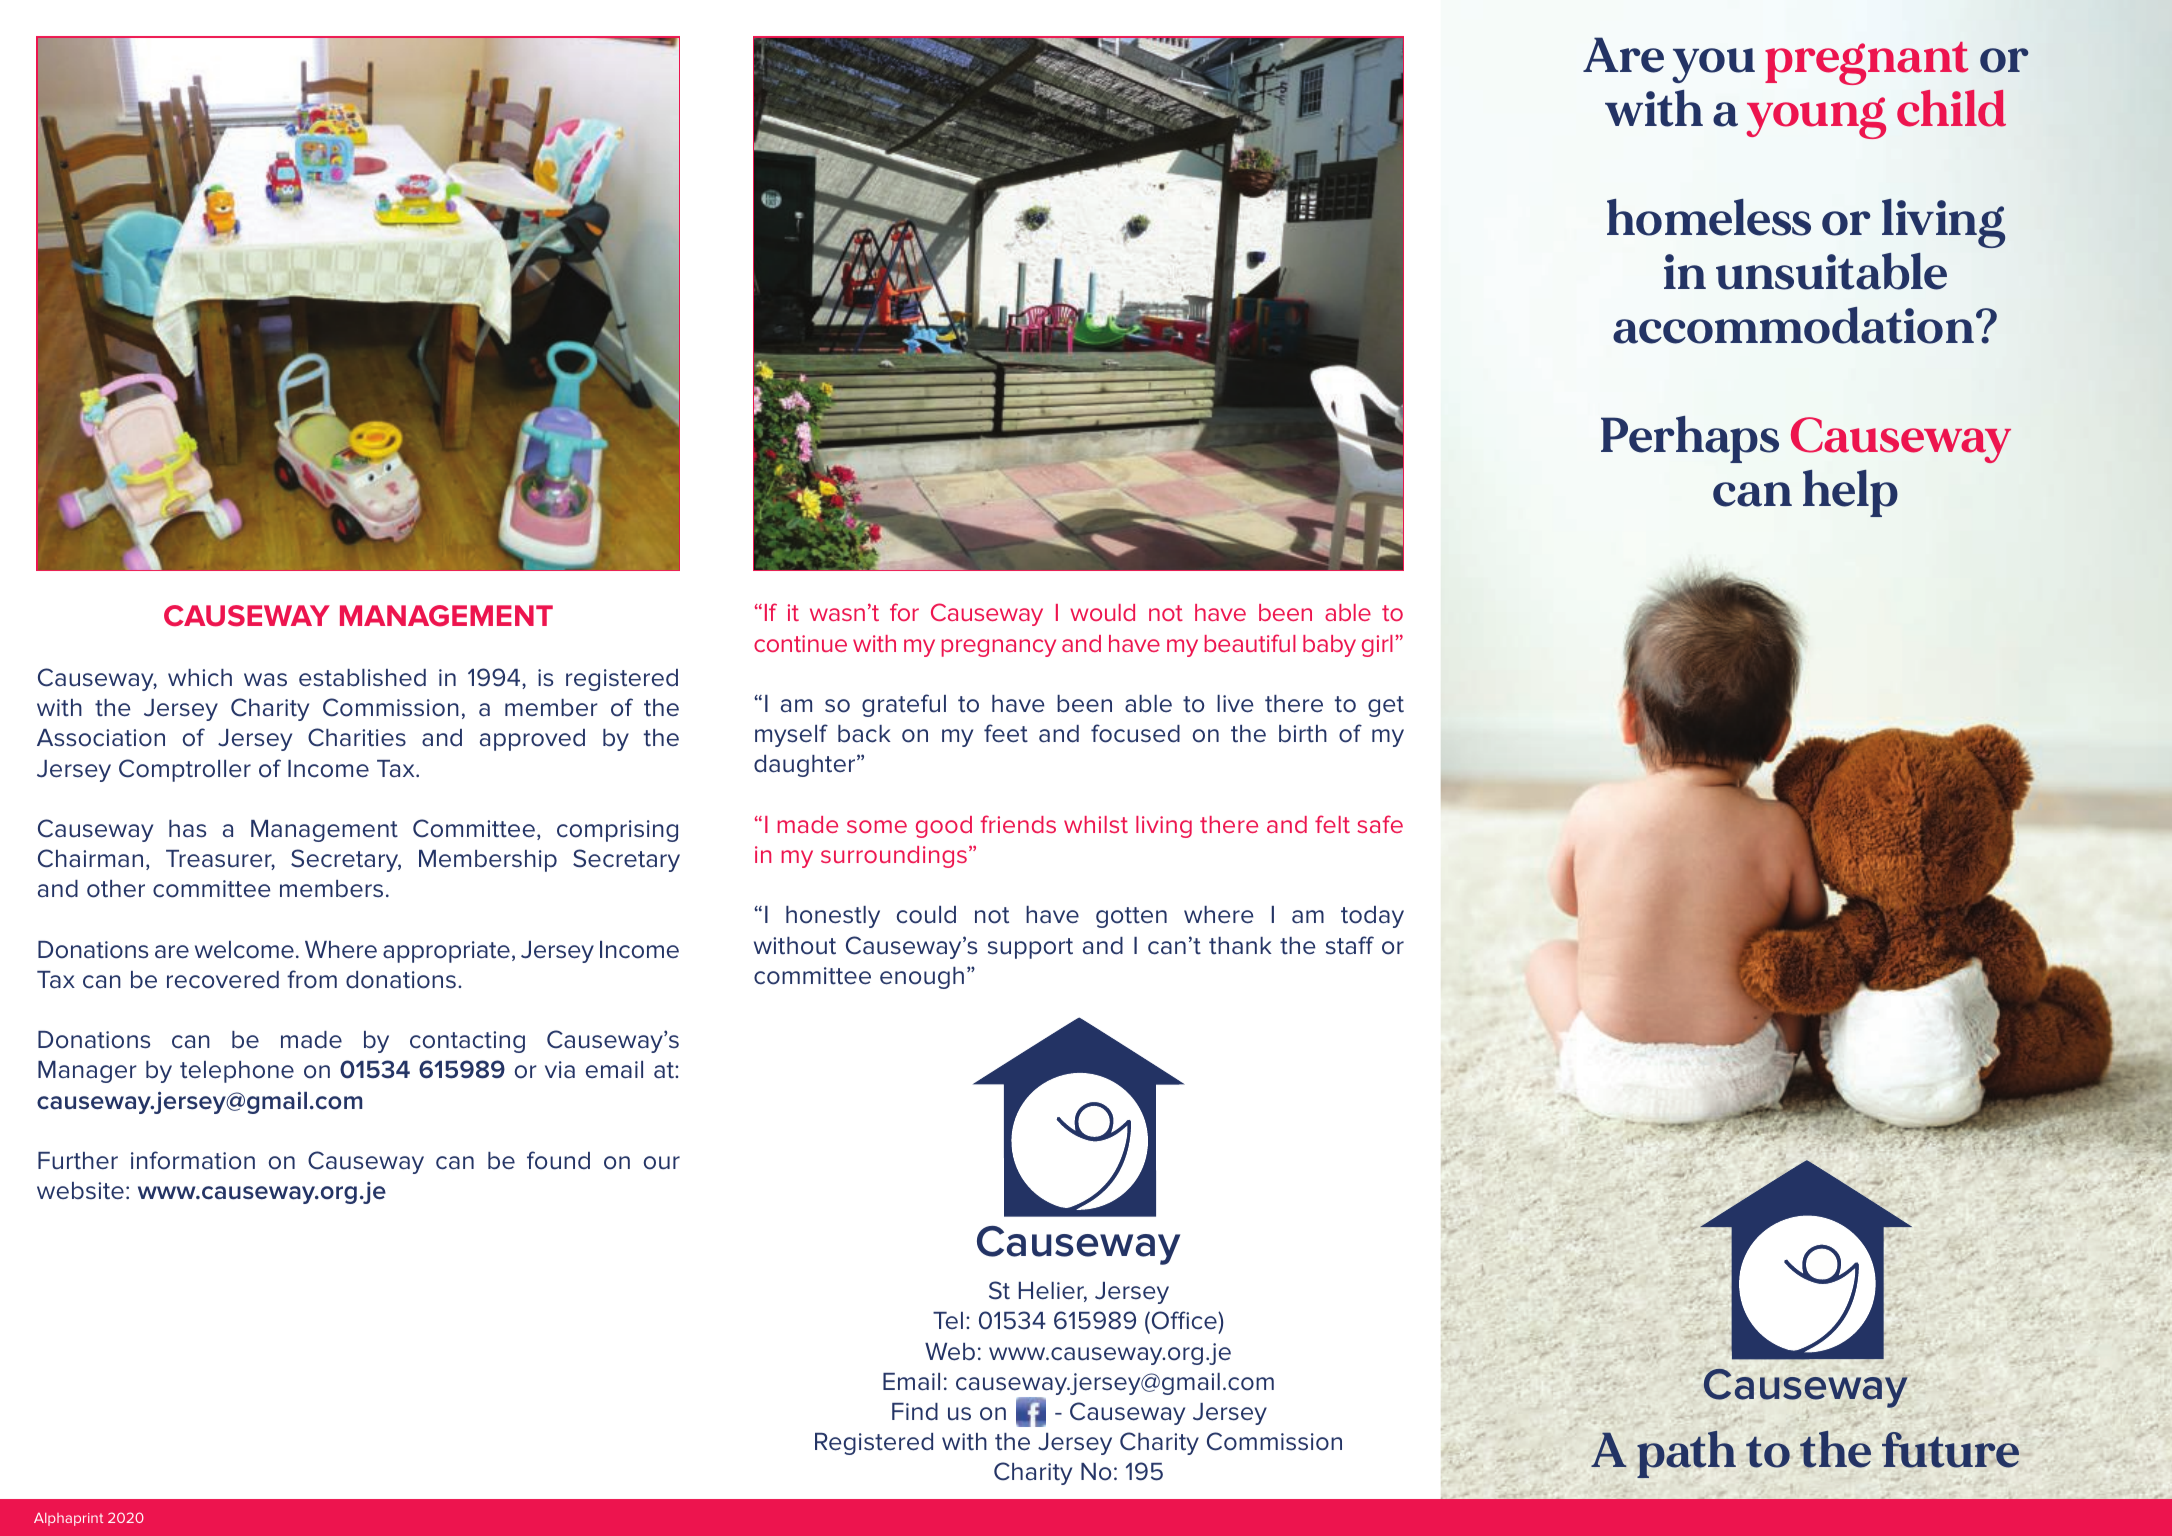 Image resolution: width=2172 pixels, height=1536 pixels. Describe the element at coordinates (1006, 733) in the document. I see `feet` at that location.
